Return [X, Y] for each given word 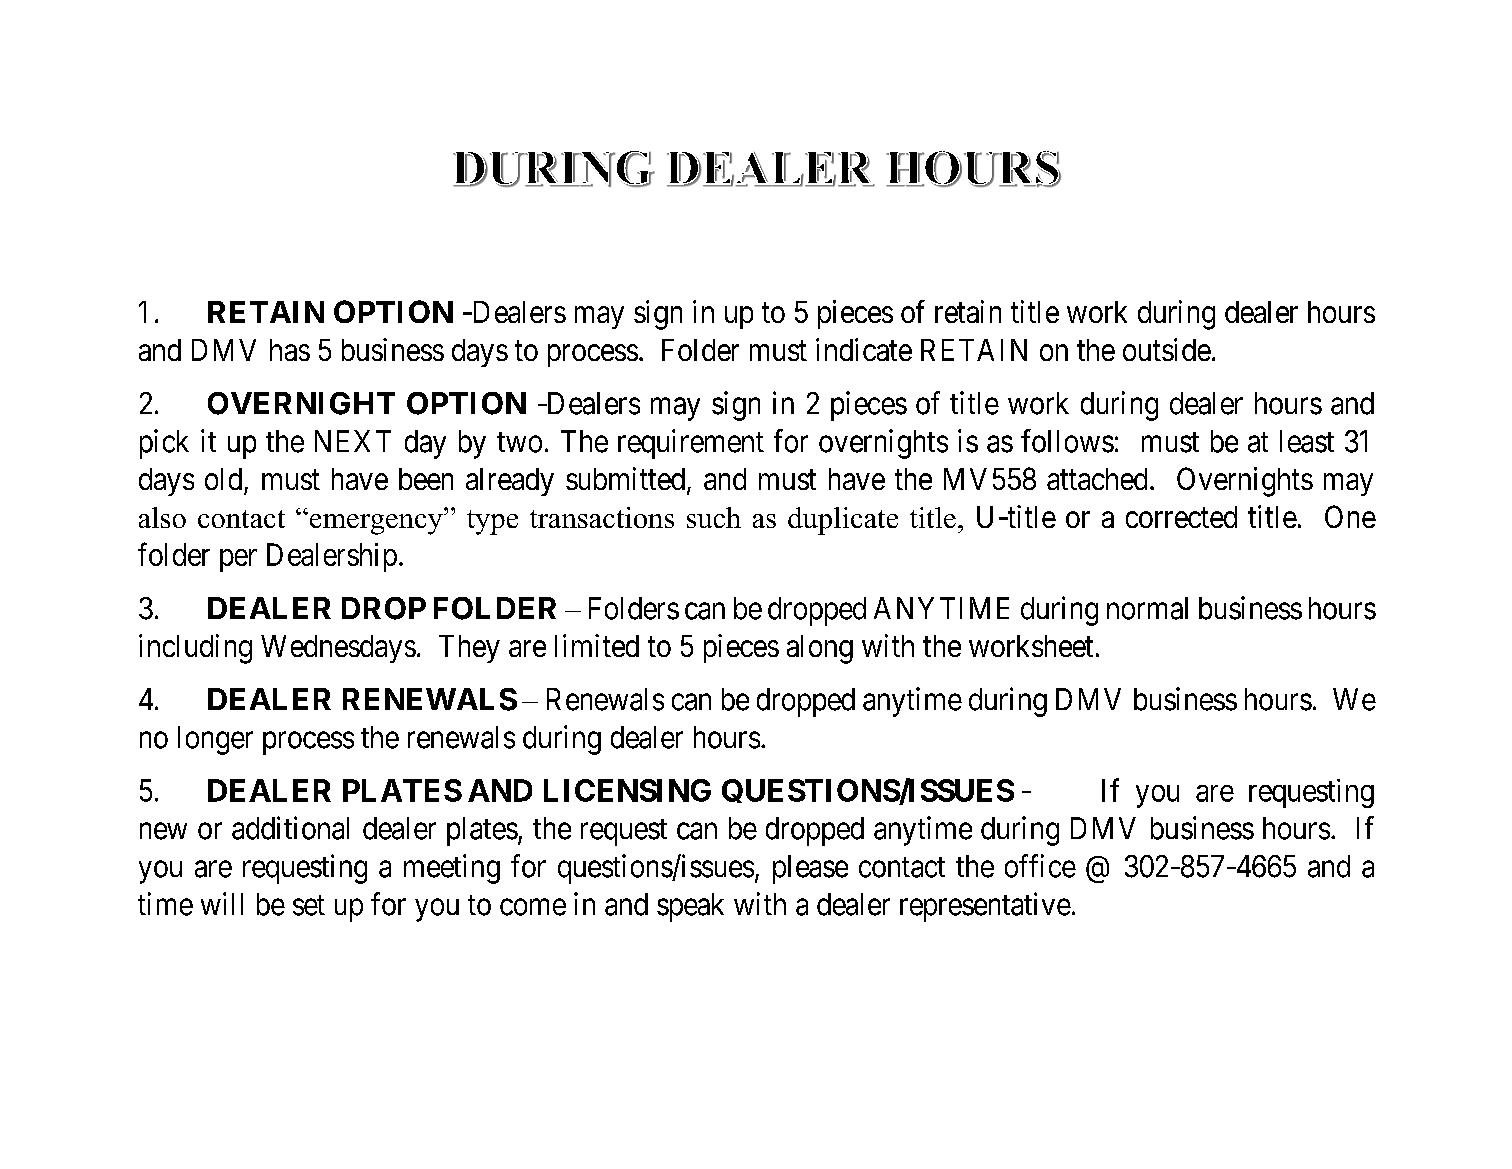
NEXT [353, 441]
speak [690, 907]
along [820, 649]
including [195, 649]
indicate [864, 349]
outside [1167, 349]
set [309, 905]
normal [1147, 608]
